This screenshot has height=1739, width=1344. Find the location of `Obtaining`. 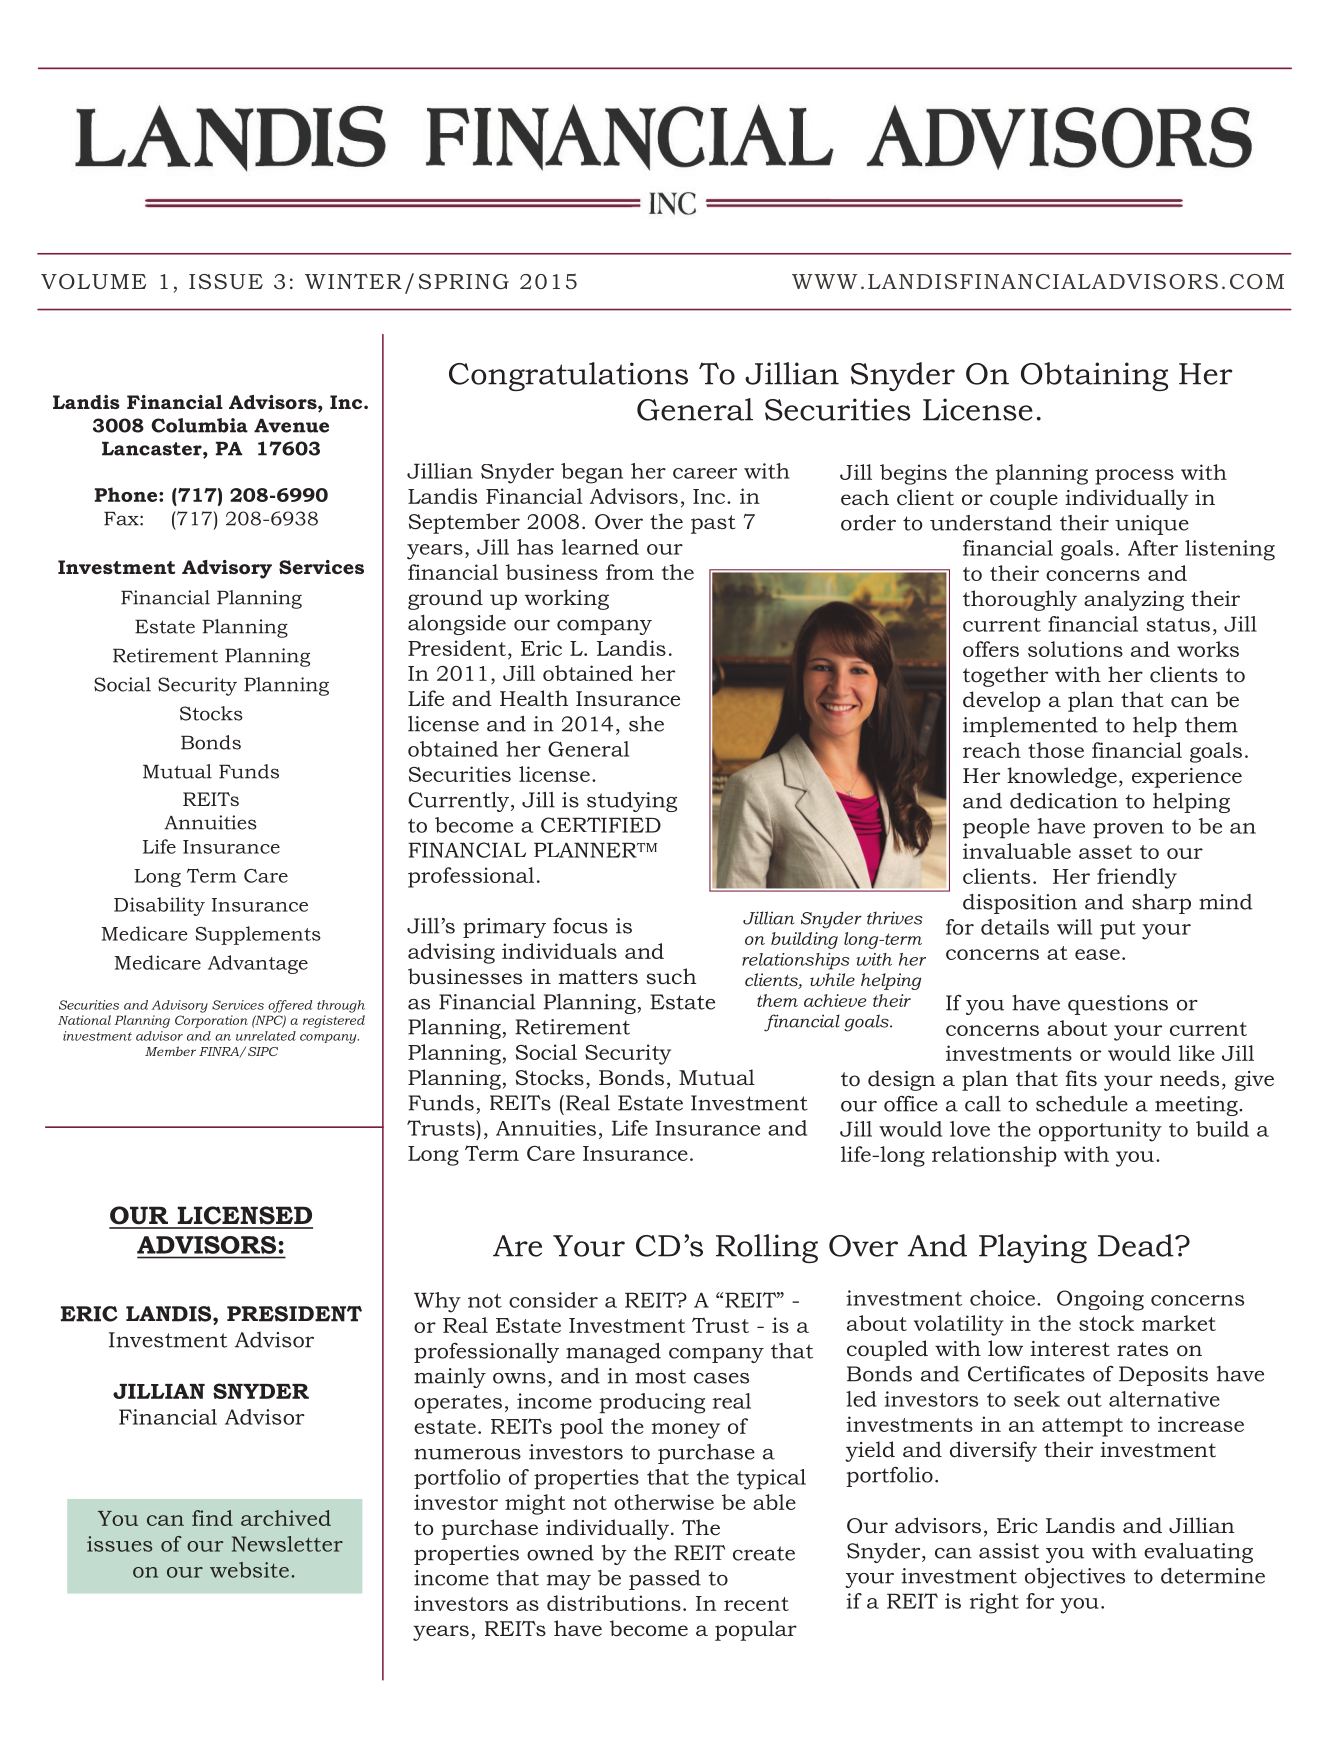

Obtaining is located at coordinates (1094, 376).
